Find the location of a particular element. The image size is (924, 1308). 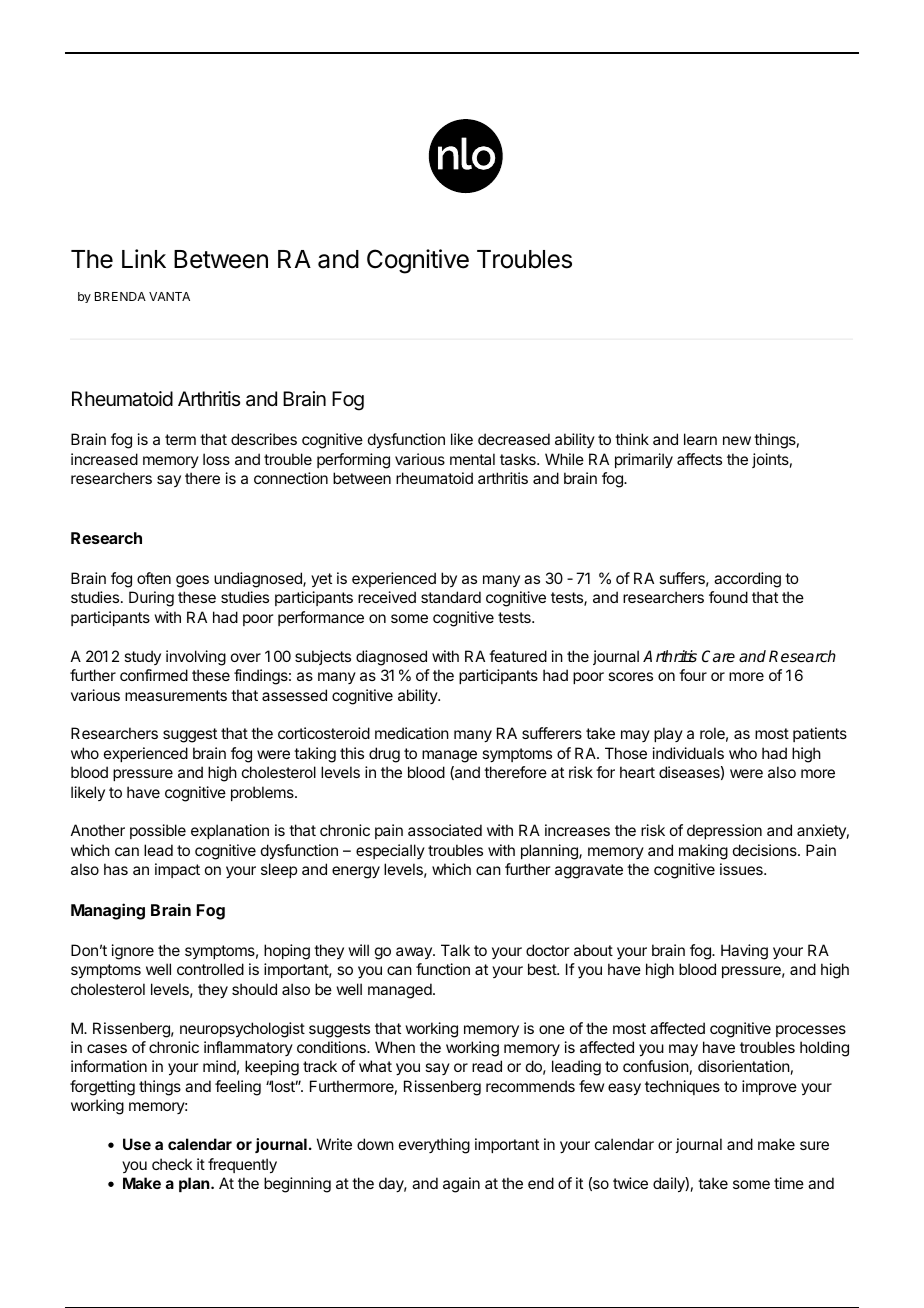

check is located at coordinates (172, 1164).
